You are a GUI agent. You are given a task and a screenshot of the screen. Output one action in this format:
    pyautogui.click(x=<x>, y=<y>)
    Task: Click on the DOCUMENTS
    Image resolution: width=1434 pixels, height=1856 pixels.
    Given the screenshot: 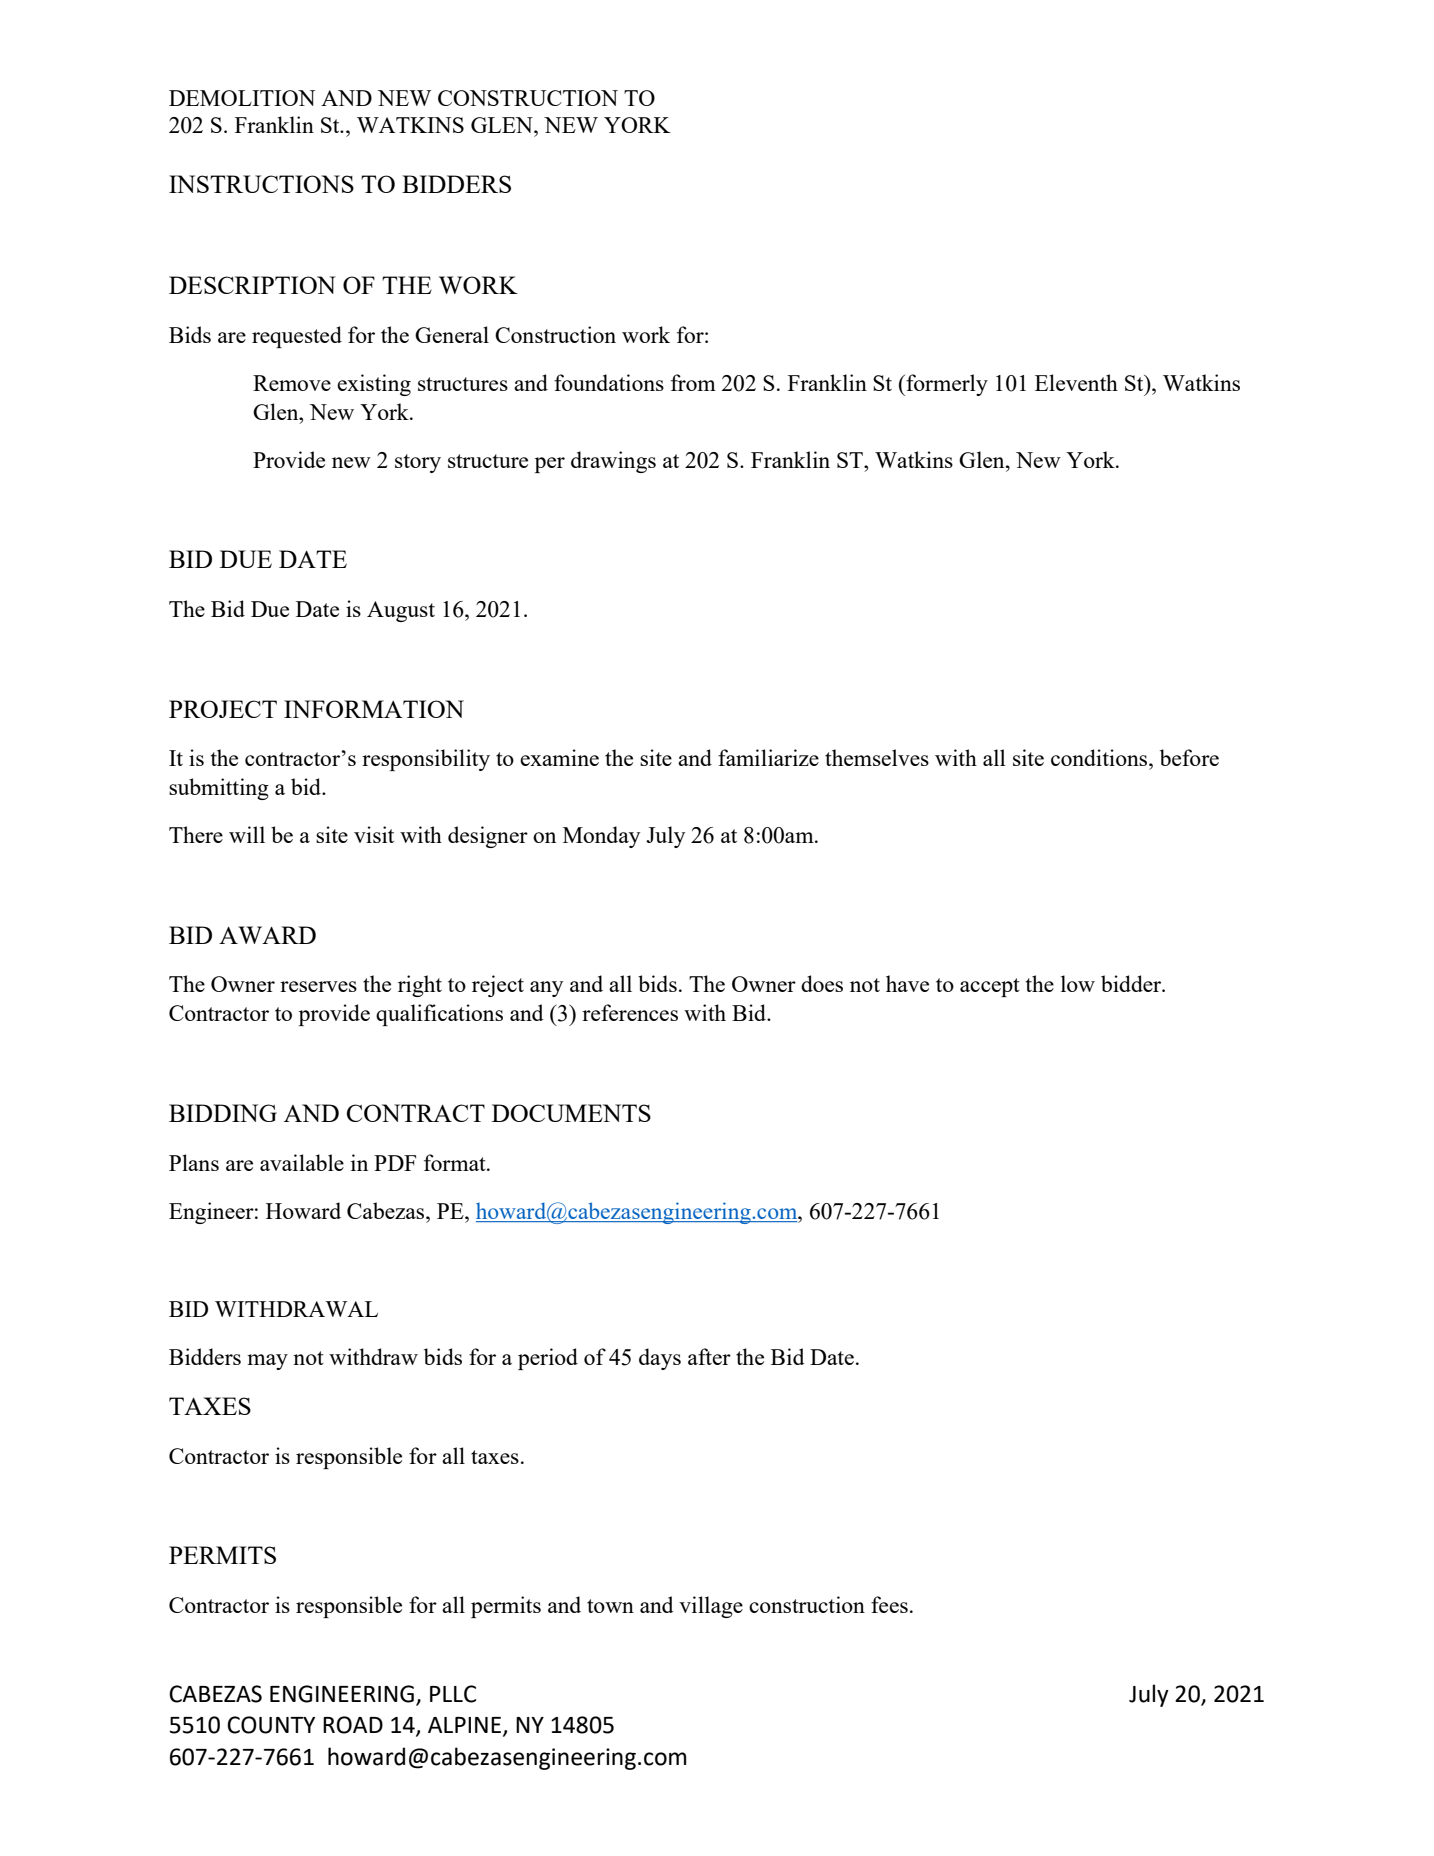 What is the action you would take?
    pyautogui.click(x=571, y=1113)
